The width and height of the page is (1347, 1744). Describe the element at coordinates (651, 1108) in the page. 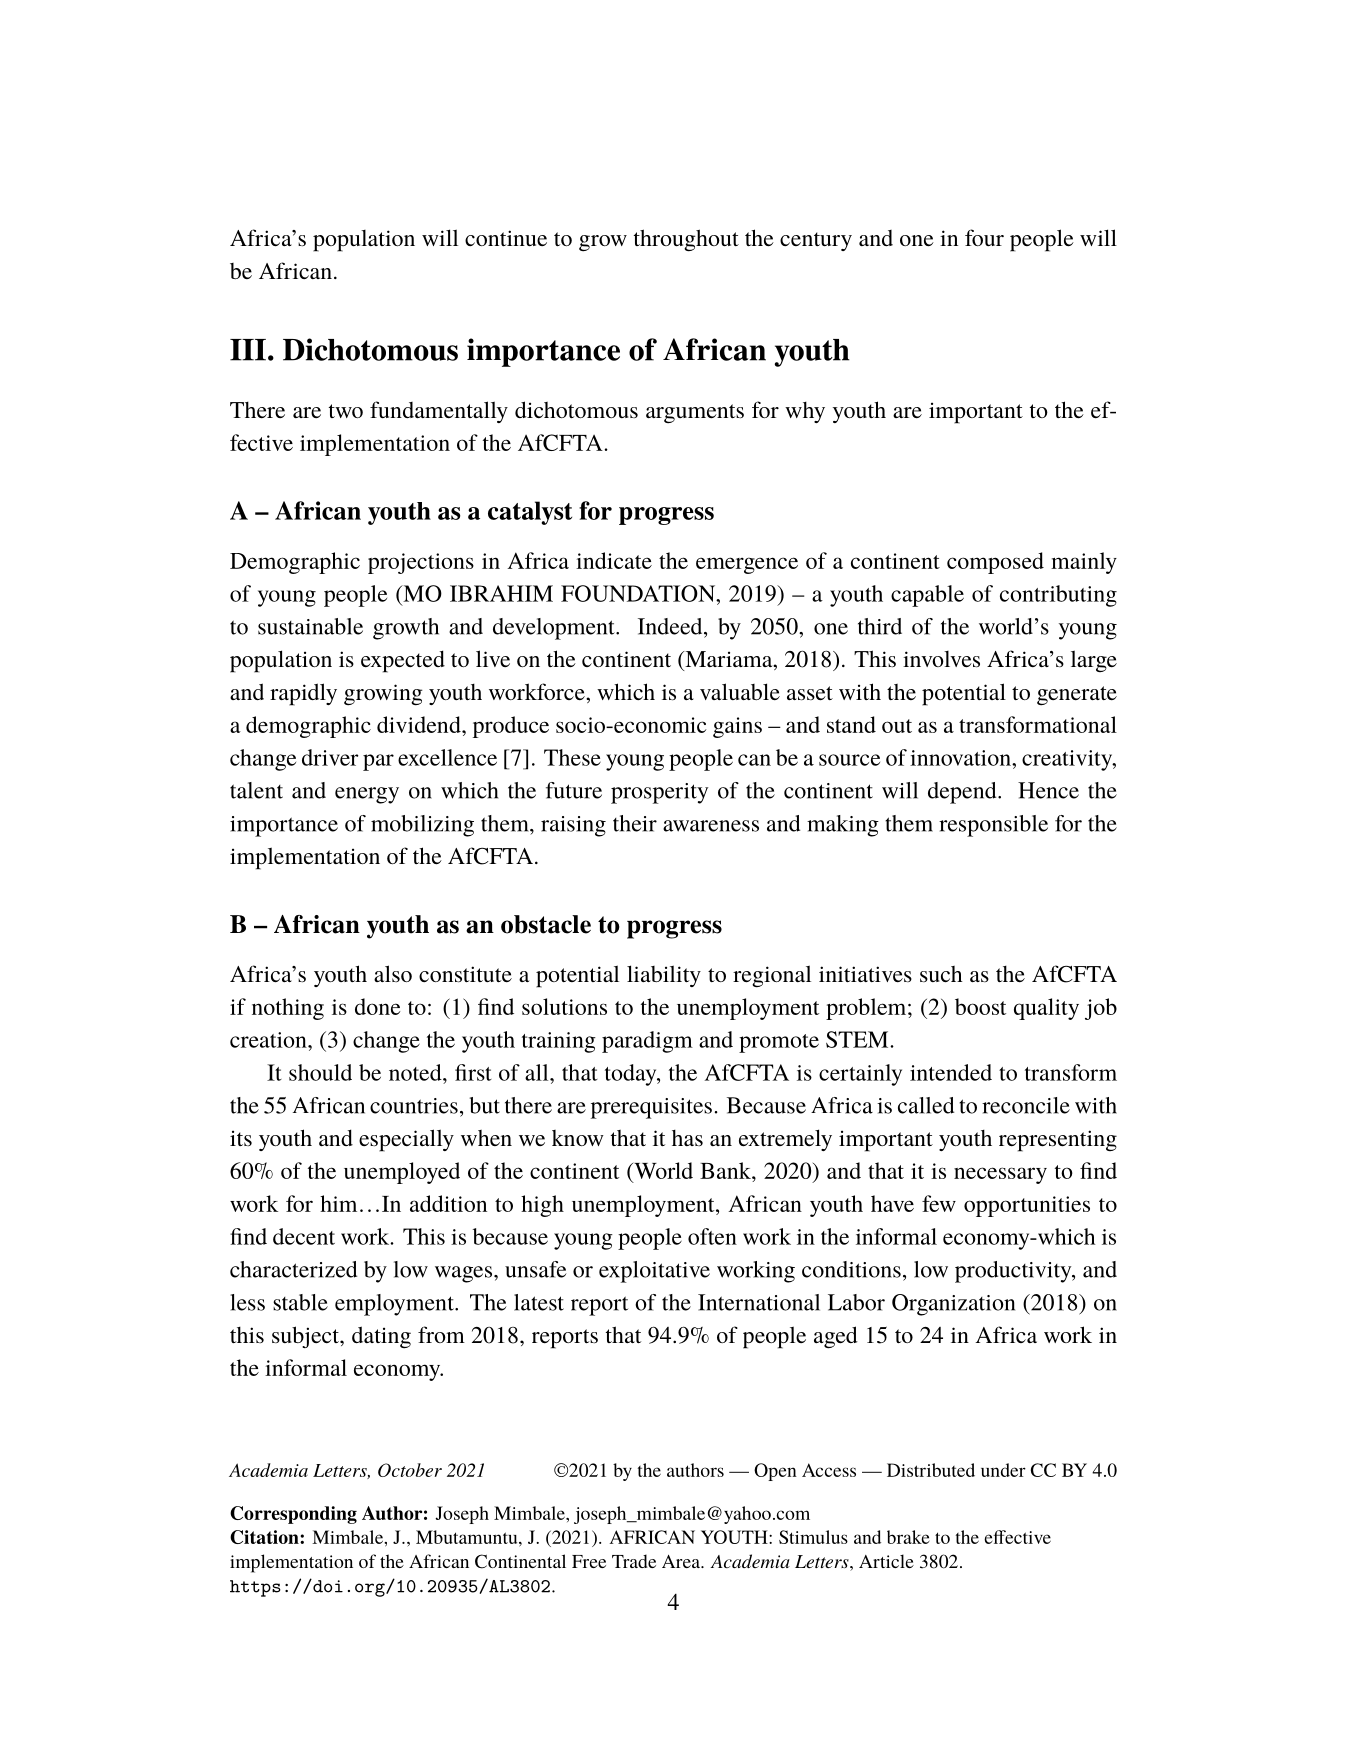

I see `prerequisites` at that location.
